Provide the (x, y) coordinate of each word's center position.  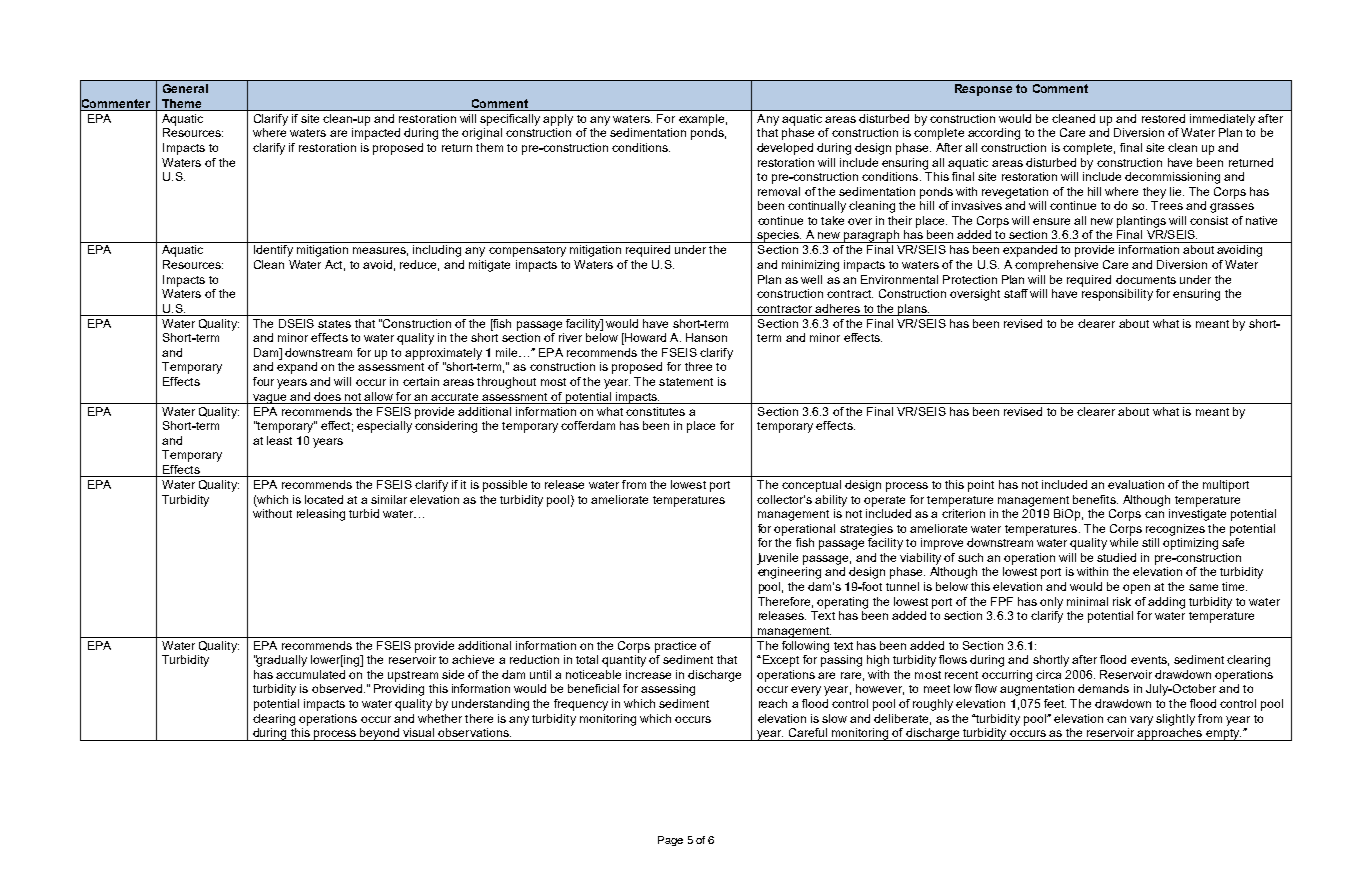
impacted (376, 134)
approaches (1170, 734)
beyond (380, 734)
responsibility (1117, 295)
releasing (321, 515)
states (334, 324)
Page (670, 841)
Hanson (706, 337)
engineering (789, 573)
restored (1163, 118)
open (1136, 589)
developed (785, 149)
